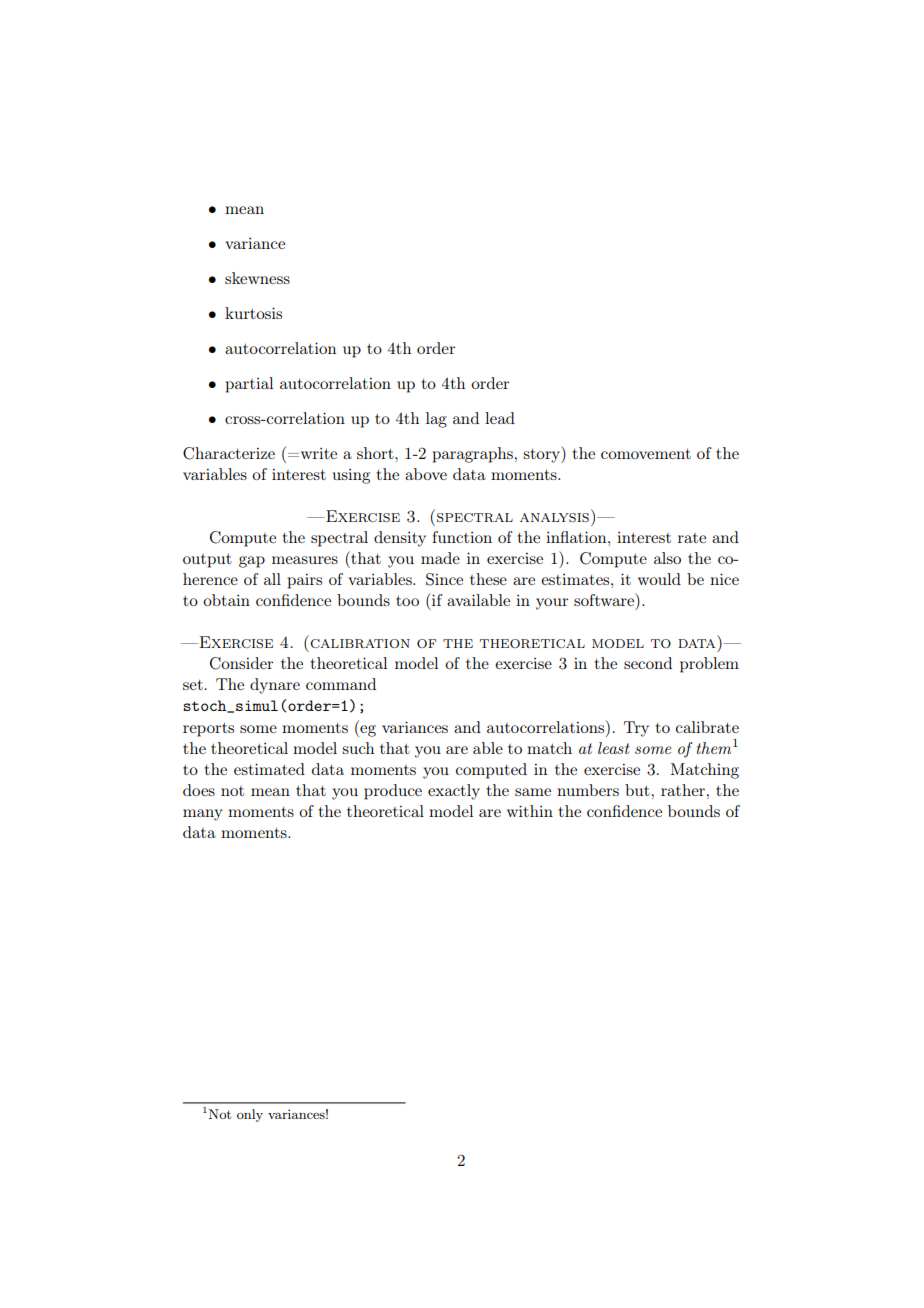  Describe the element at coordinates (667, 558) in the image. I see `also` at that location.
